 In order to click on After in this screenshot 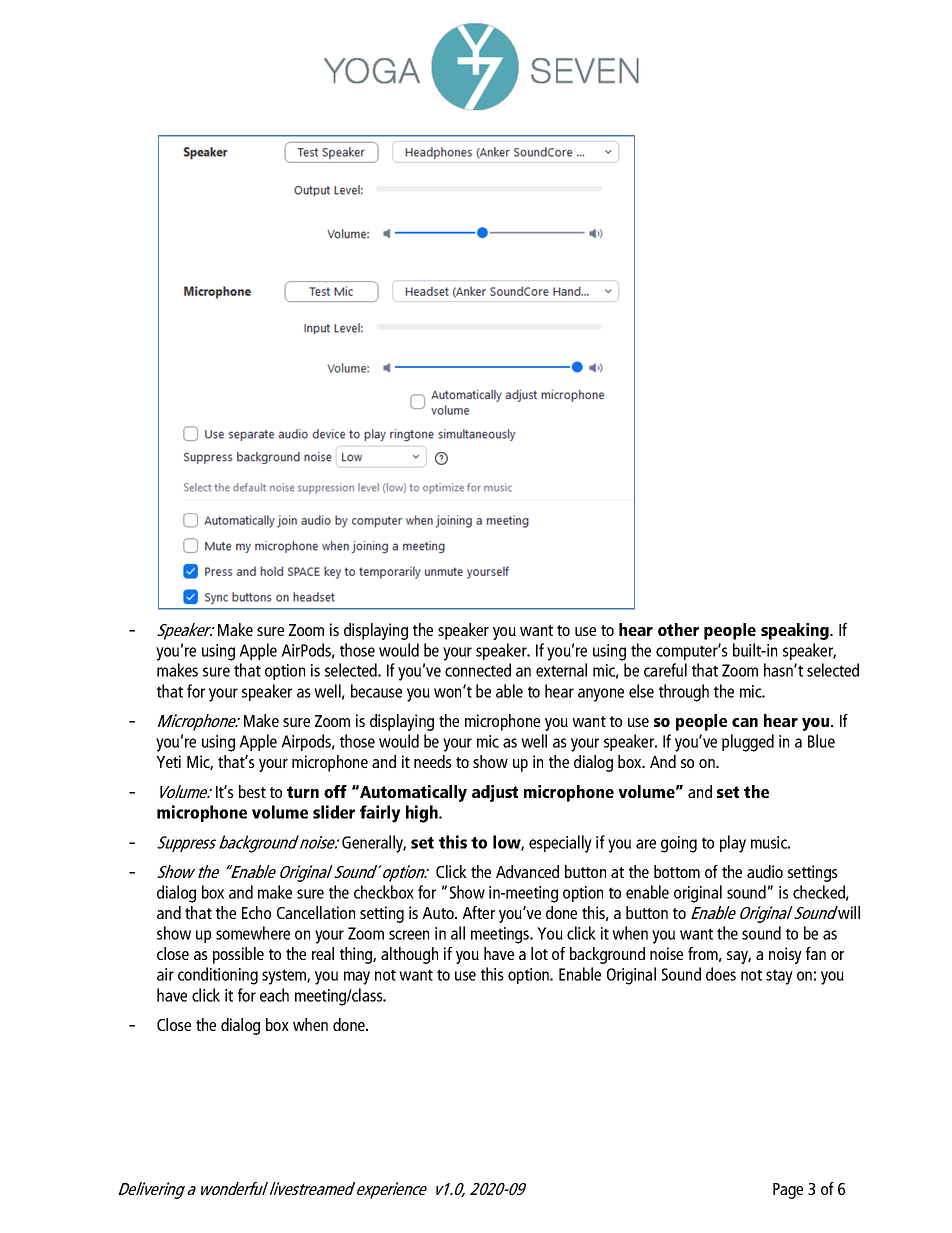, I will do `click(478, 912)`.
